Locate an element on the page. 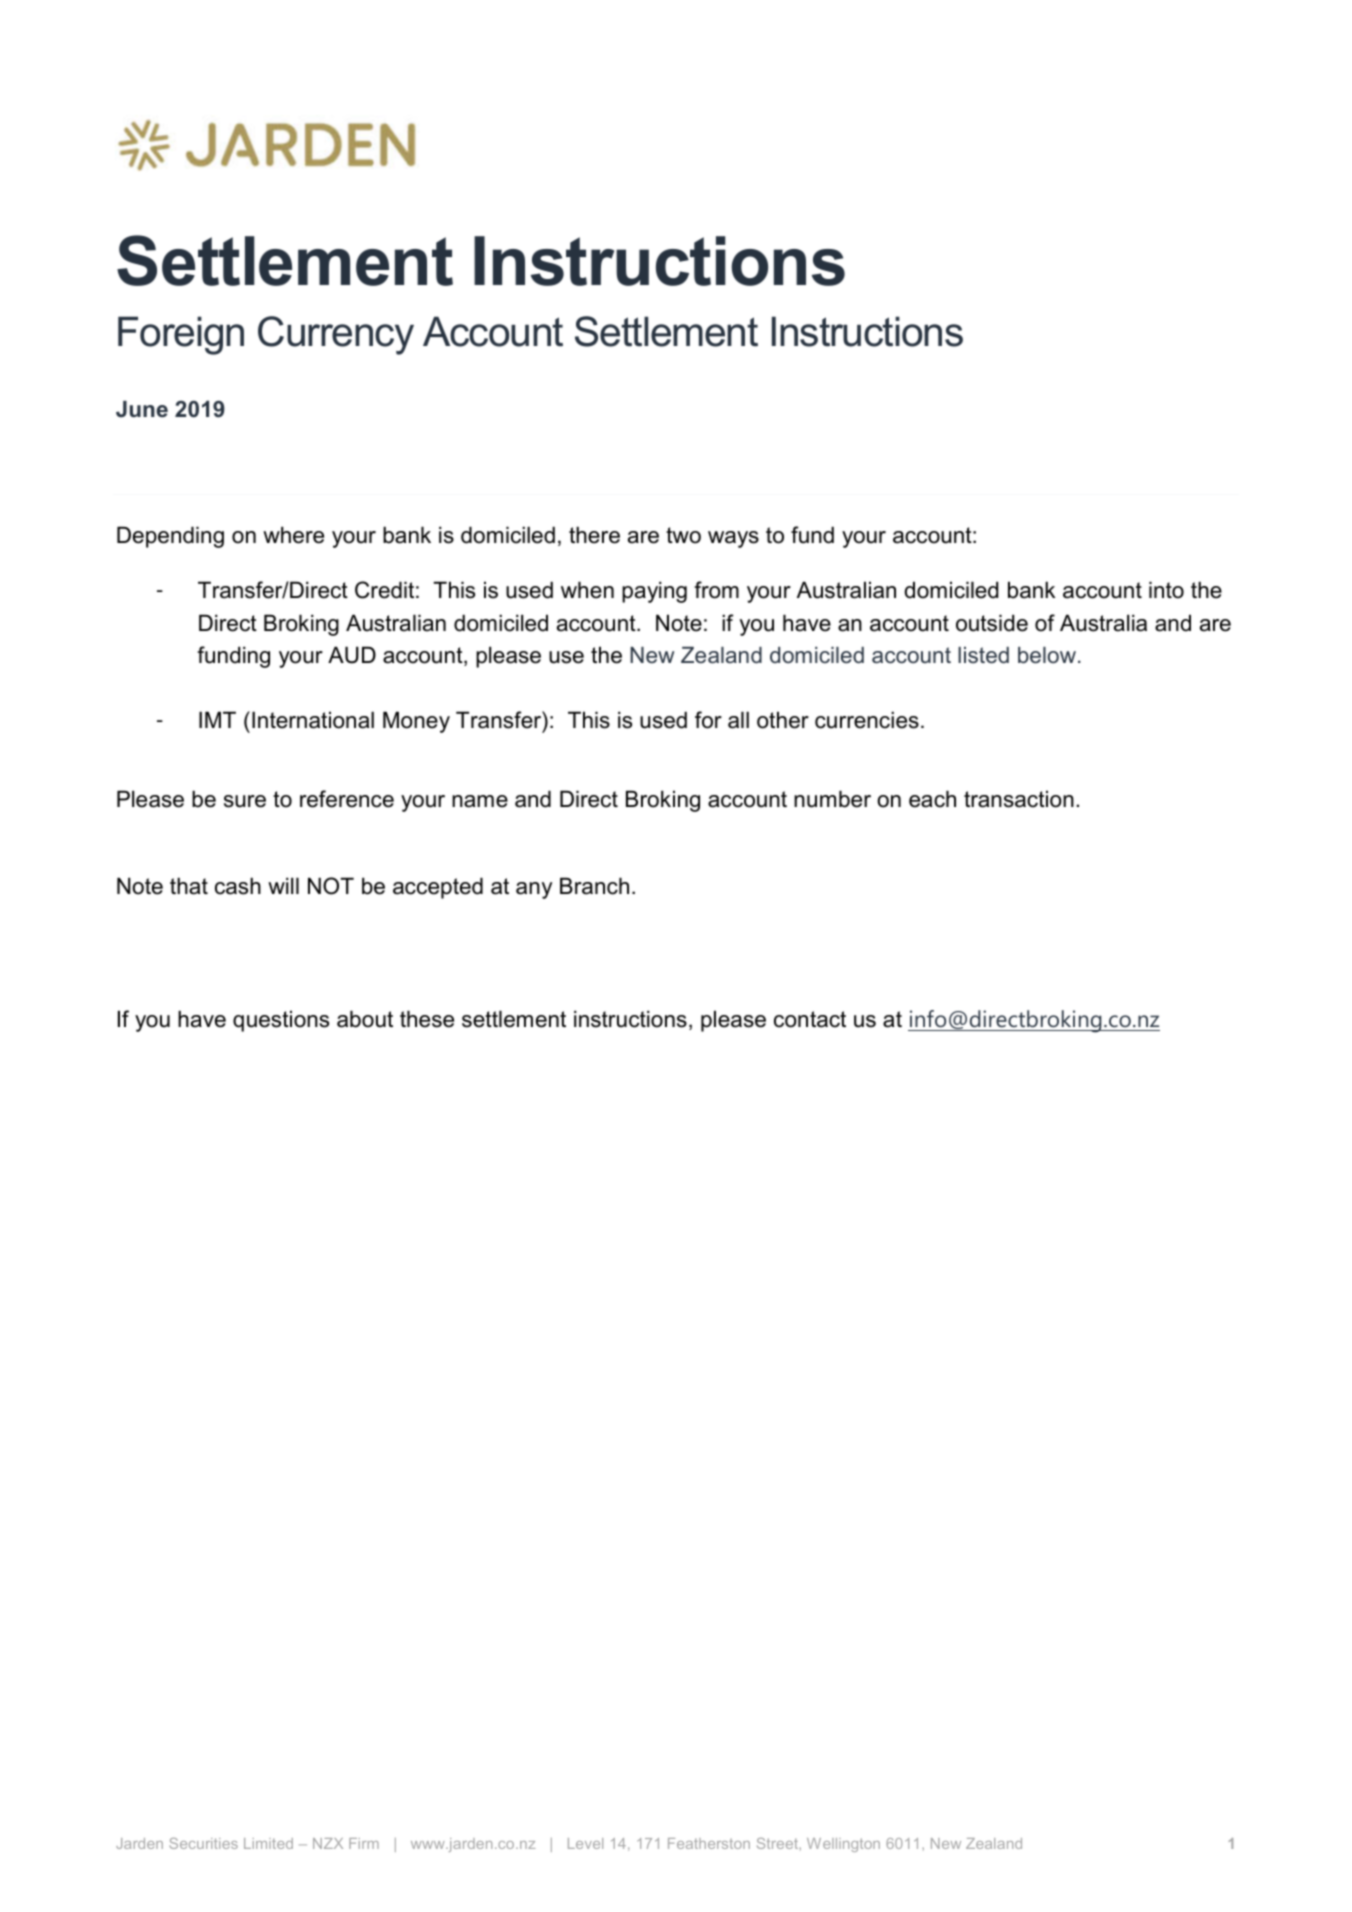  questions is located at coordinates (281, 1021).
